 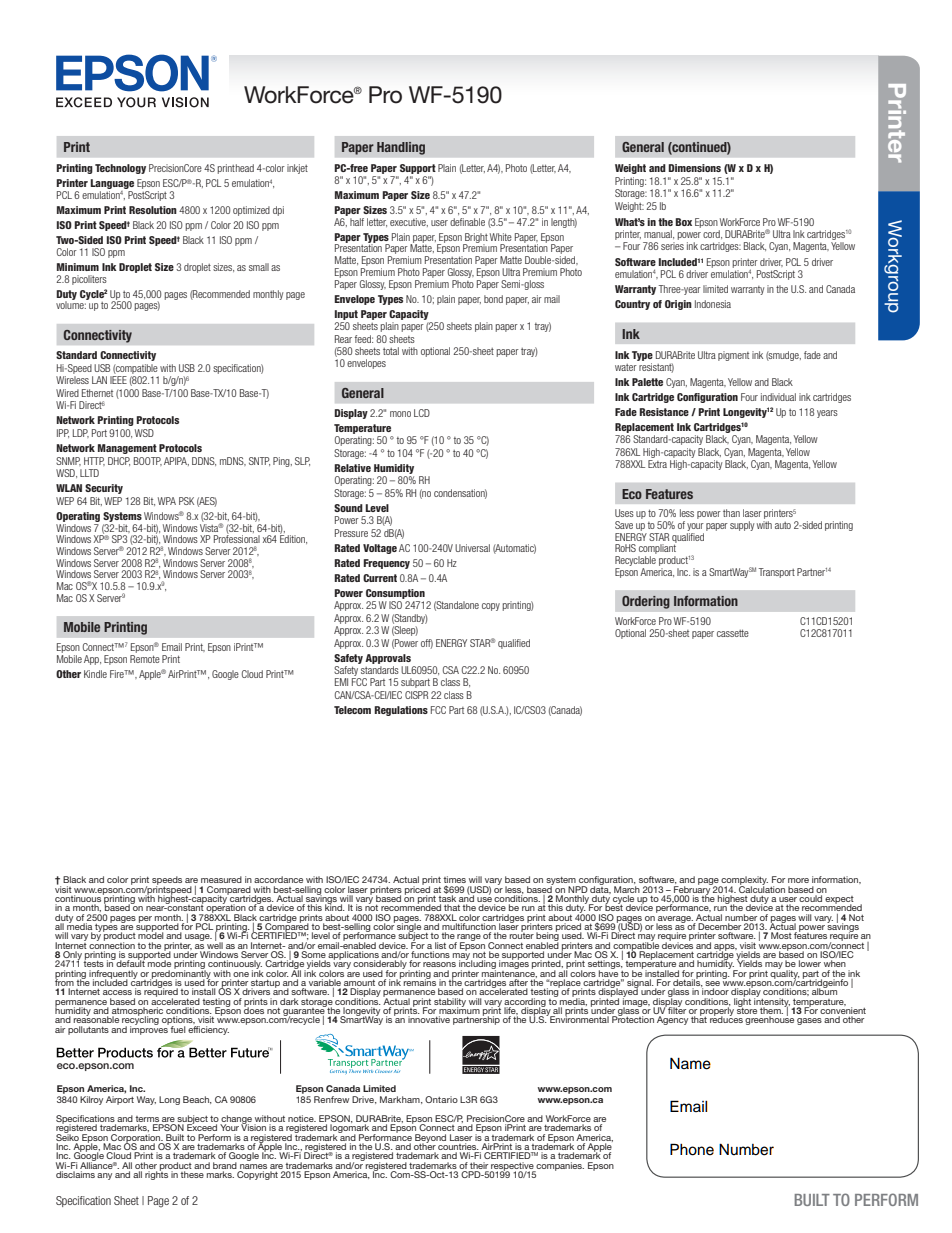 I want to click on Handling, so click(x=401, y=148).
